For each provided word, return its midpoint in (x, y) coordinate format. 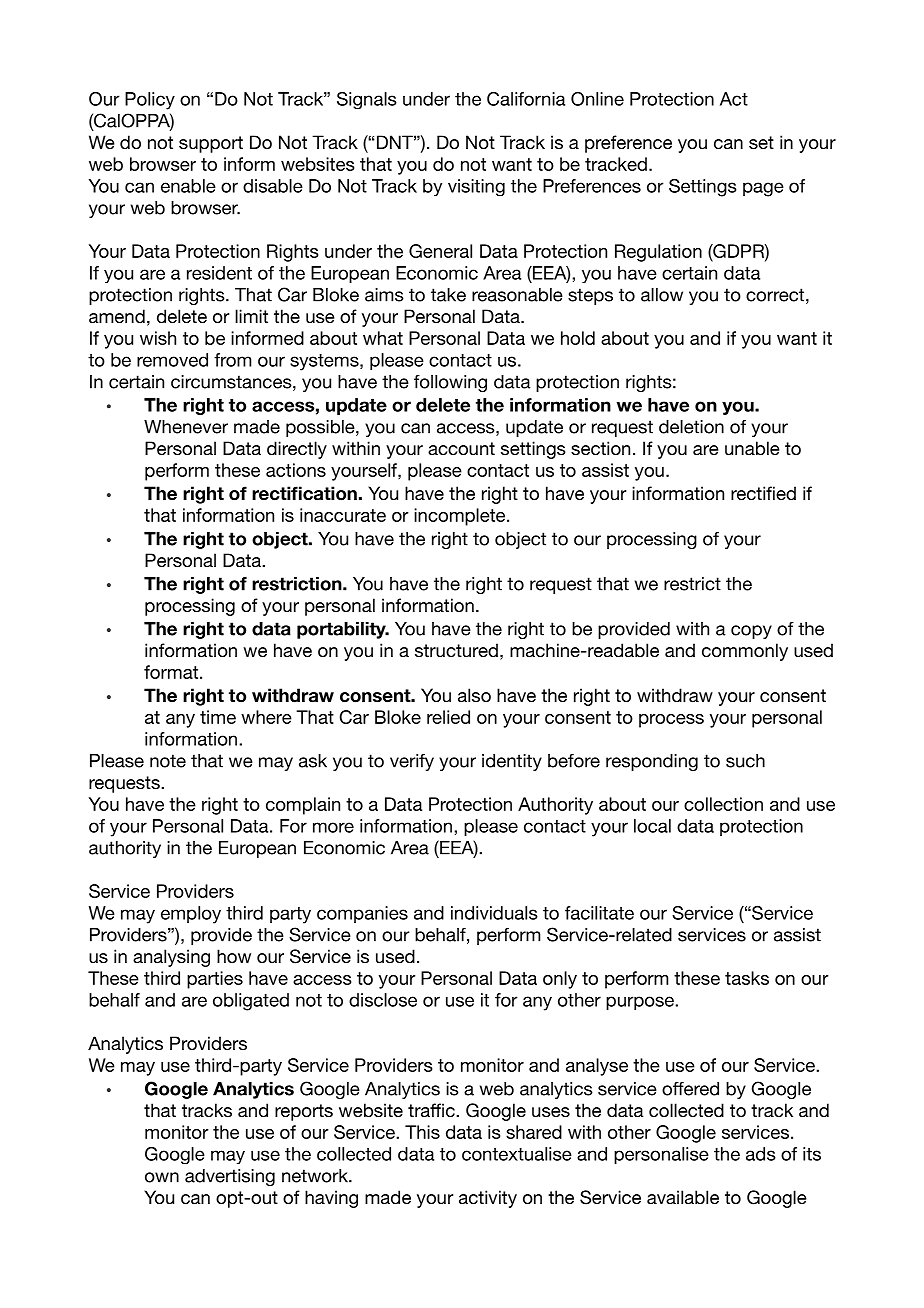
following (450, 383)
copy (751, 632)
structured (456, 650)
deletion (691, 427)
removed (172, 360)
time (218, 717)
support (211, 144)
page (763, 189)
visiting (476, 187)
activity (488, 1199)
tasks (747, 978)
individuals (494, 913)
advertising (230, 1177)
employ (191, 915)
